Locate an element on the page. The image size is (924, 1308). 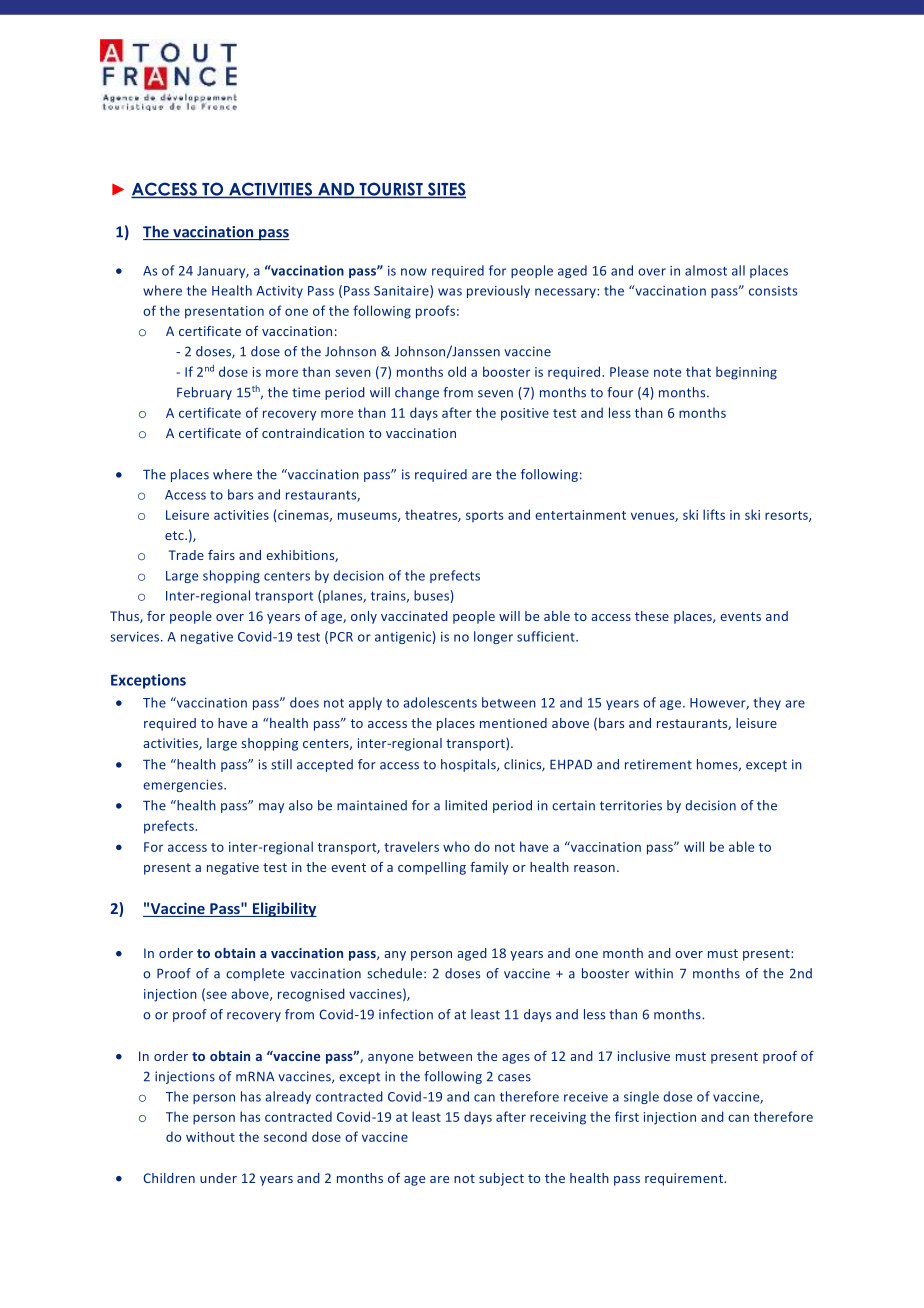
they is located at coordinates (767, 703).
